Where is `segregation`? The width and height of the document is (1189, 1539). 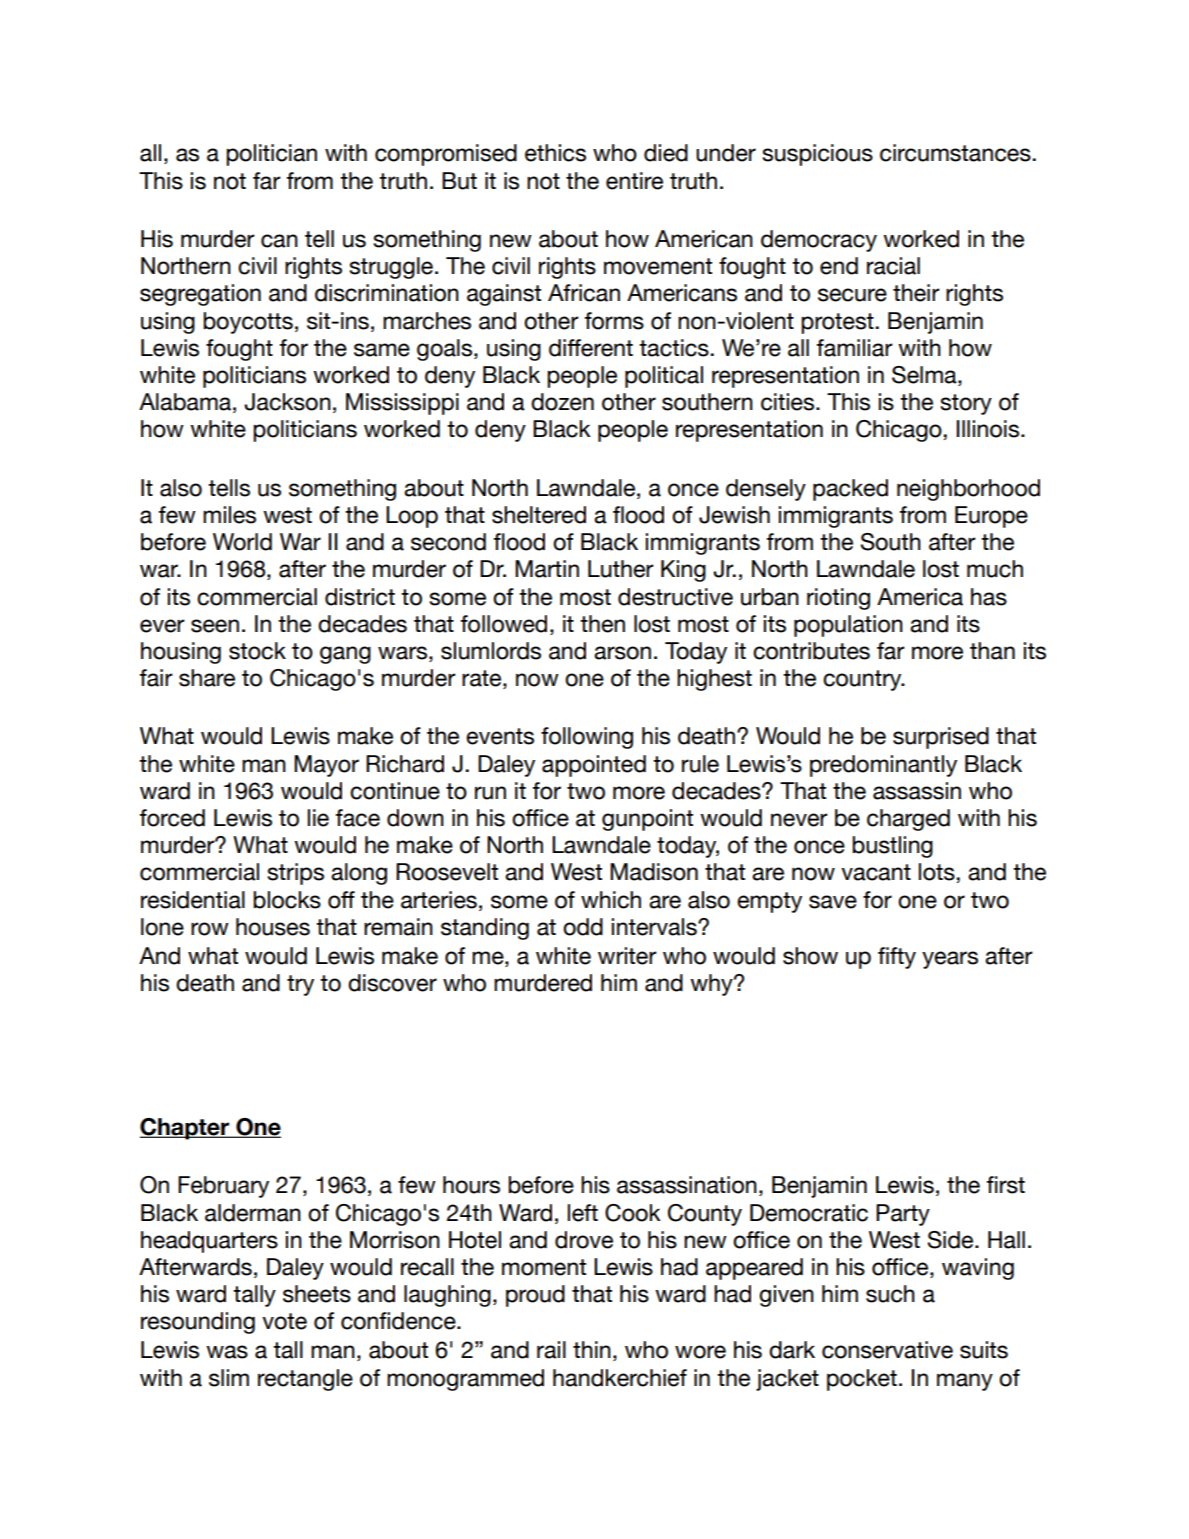
segregation is located at coordinates (200, 295).
